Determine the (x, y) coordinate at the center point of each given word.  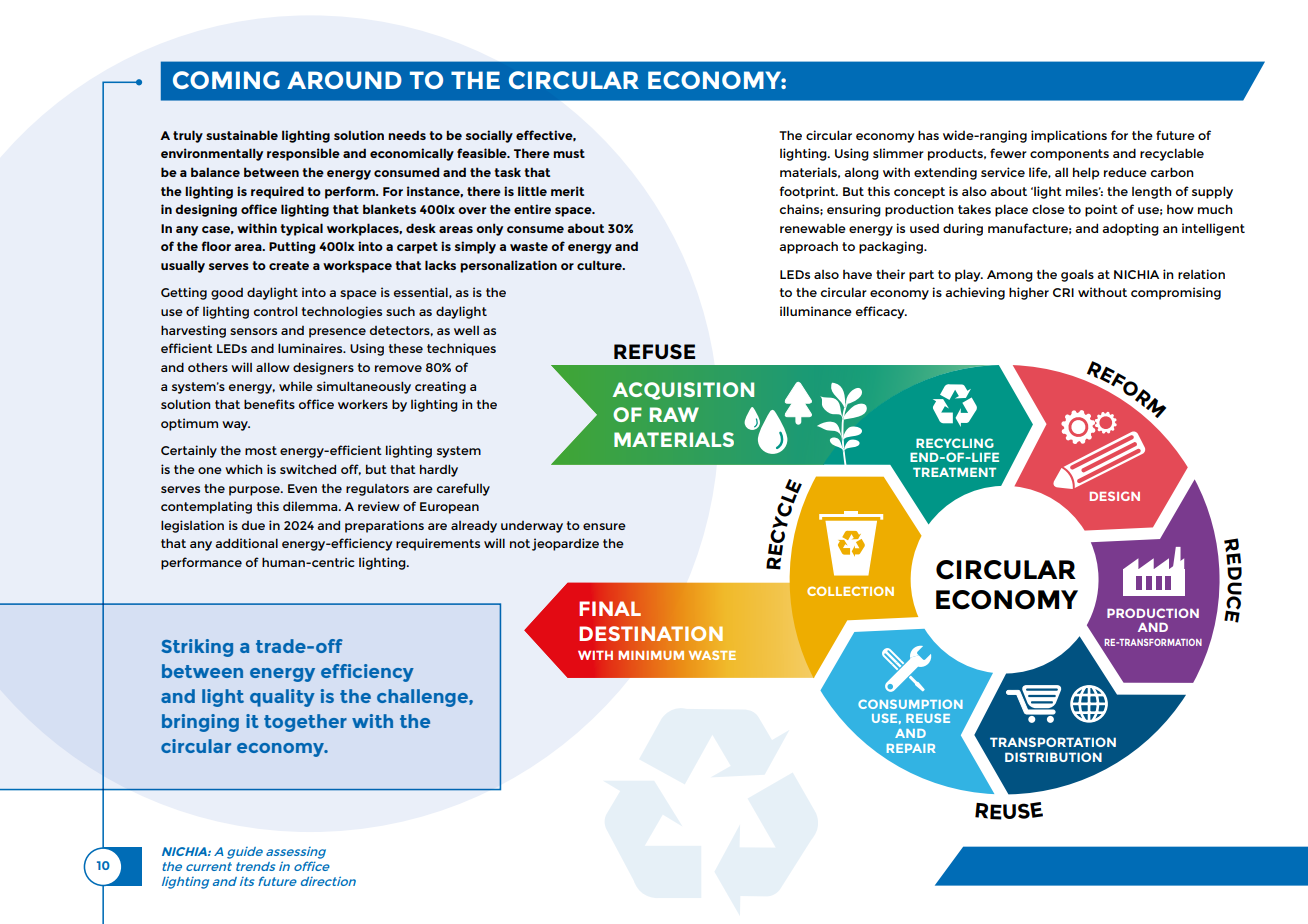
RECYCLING (955, 443)
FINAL (610, 608)
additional (247, 543)
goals (1077, 276)
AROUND (344, 80)
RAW (674, 414)
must (569, 153)
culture (600, 265)
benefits (269, 404)
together (305, 723)
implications (1069, 136)
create (289, 265)
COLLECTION (850, 591)
